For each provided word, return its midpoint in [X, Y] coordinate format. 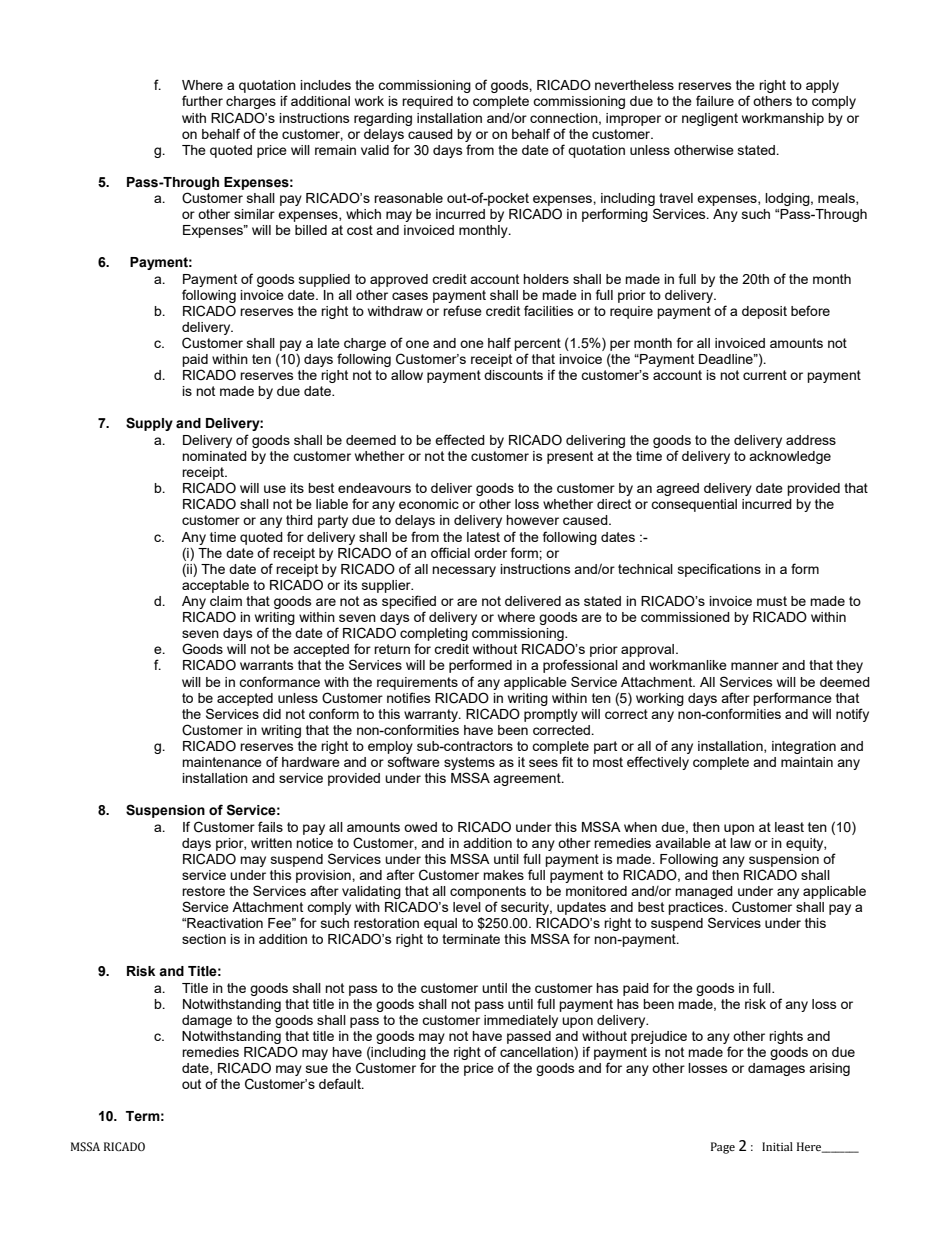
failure [715, 100]
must [772, 601]
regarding [383, 119]
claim [226, 601]
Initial [777, 1146]
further [202, 100]
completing [434, 636]
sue [317, 1069]
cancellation [537, 1053]
